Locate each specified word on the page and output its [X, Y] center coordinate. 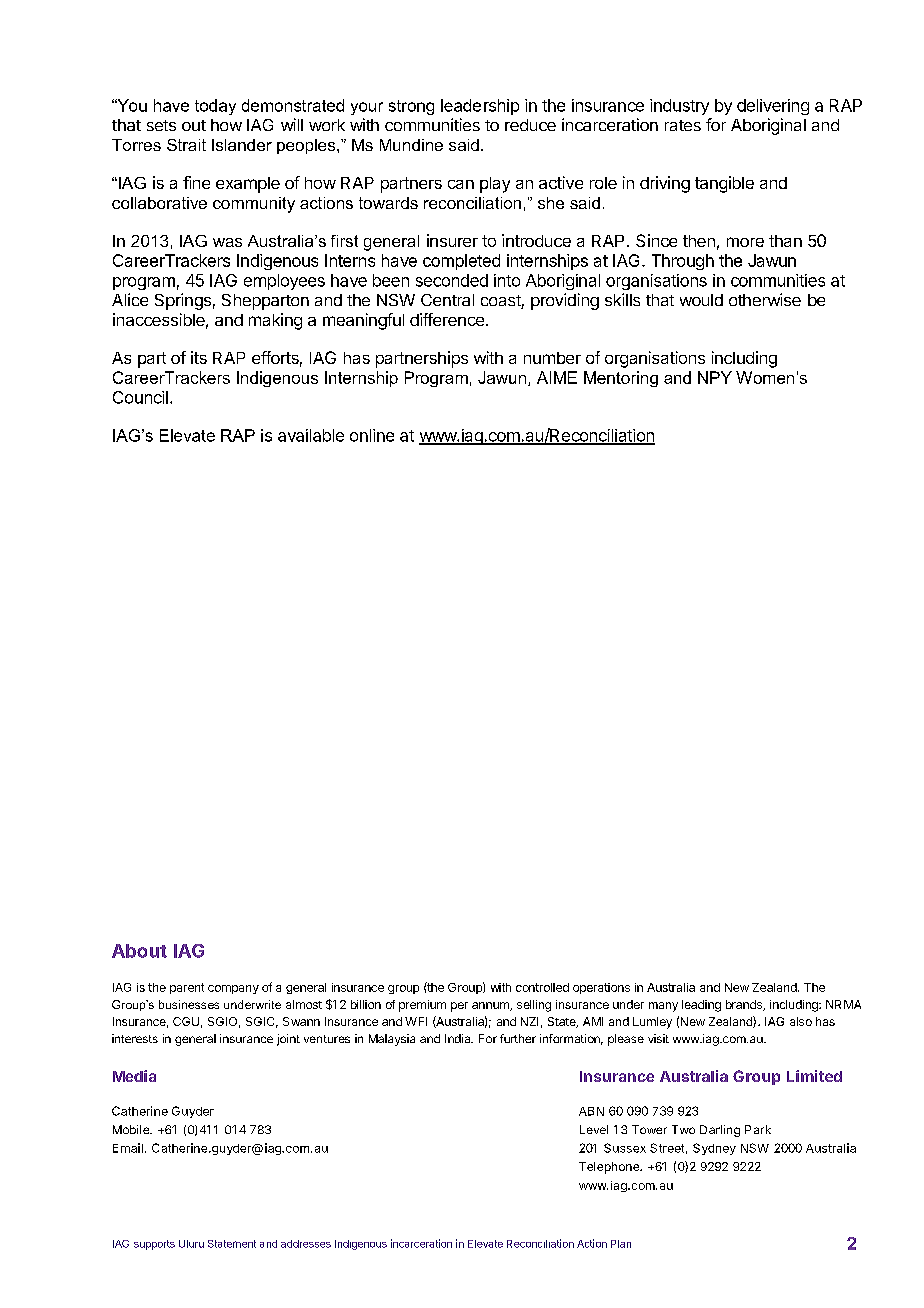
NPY [715, 377]
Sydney [714, 1149]
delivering [773, 107]
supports [154, 1245]
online [372, 435]
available [311, 435]
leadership [480, 107]
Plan [621, 1244]
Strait [186, 145]
